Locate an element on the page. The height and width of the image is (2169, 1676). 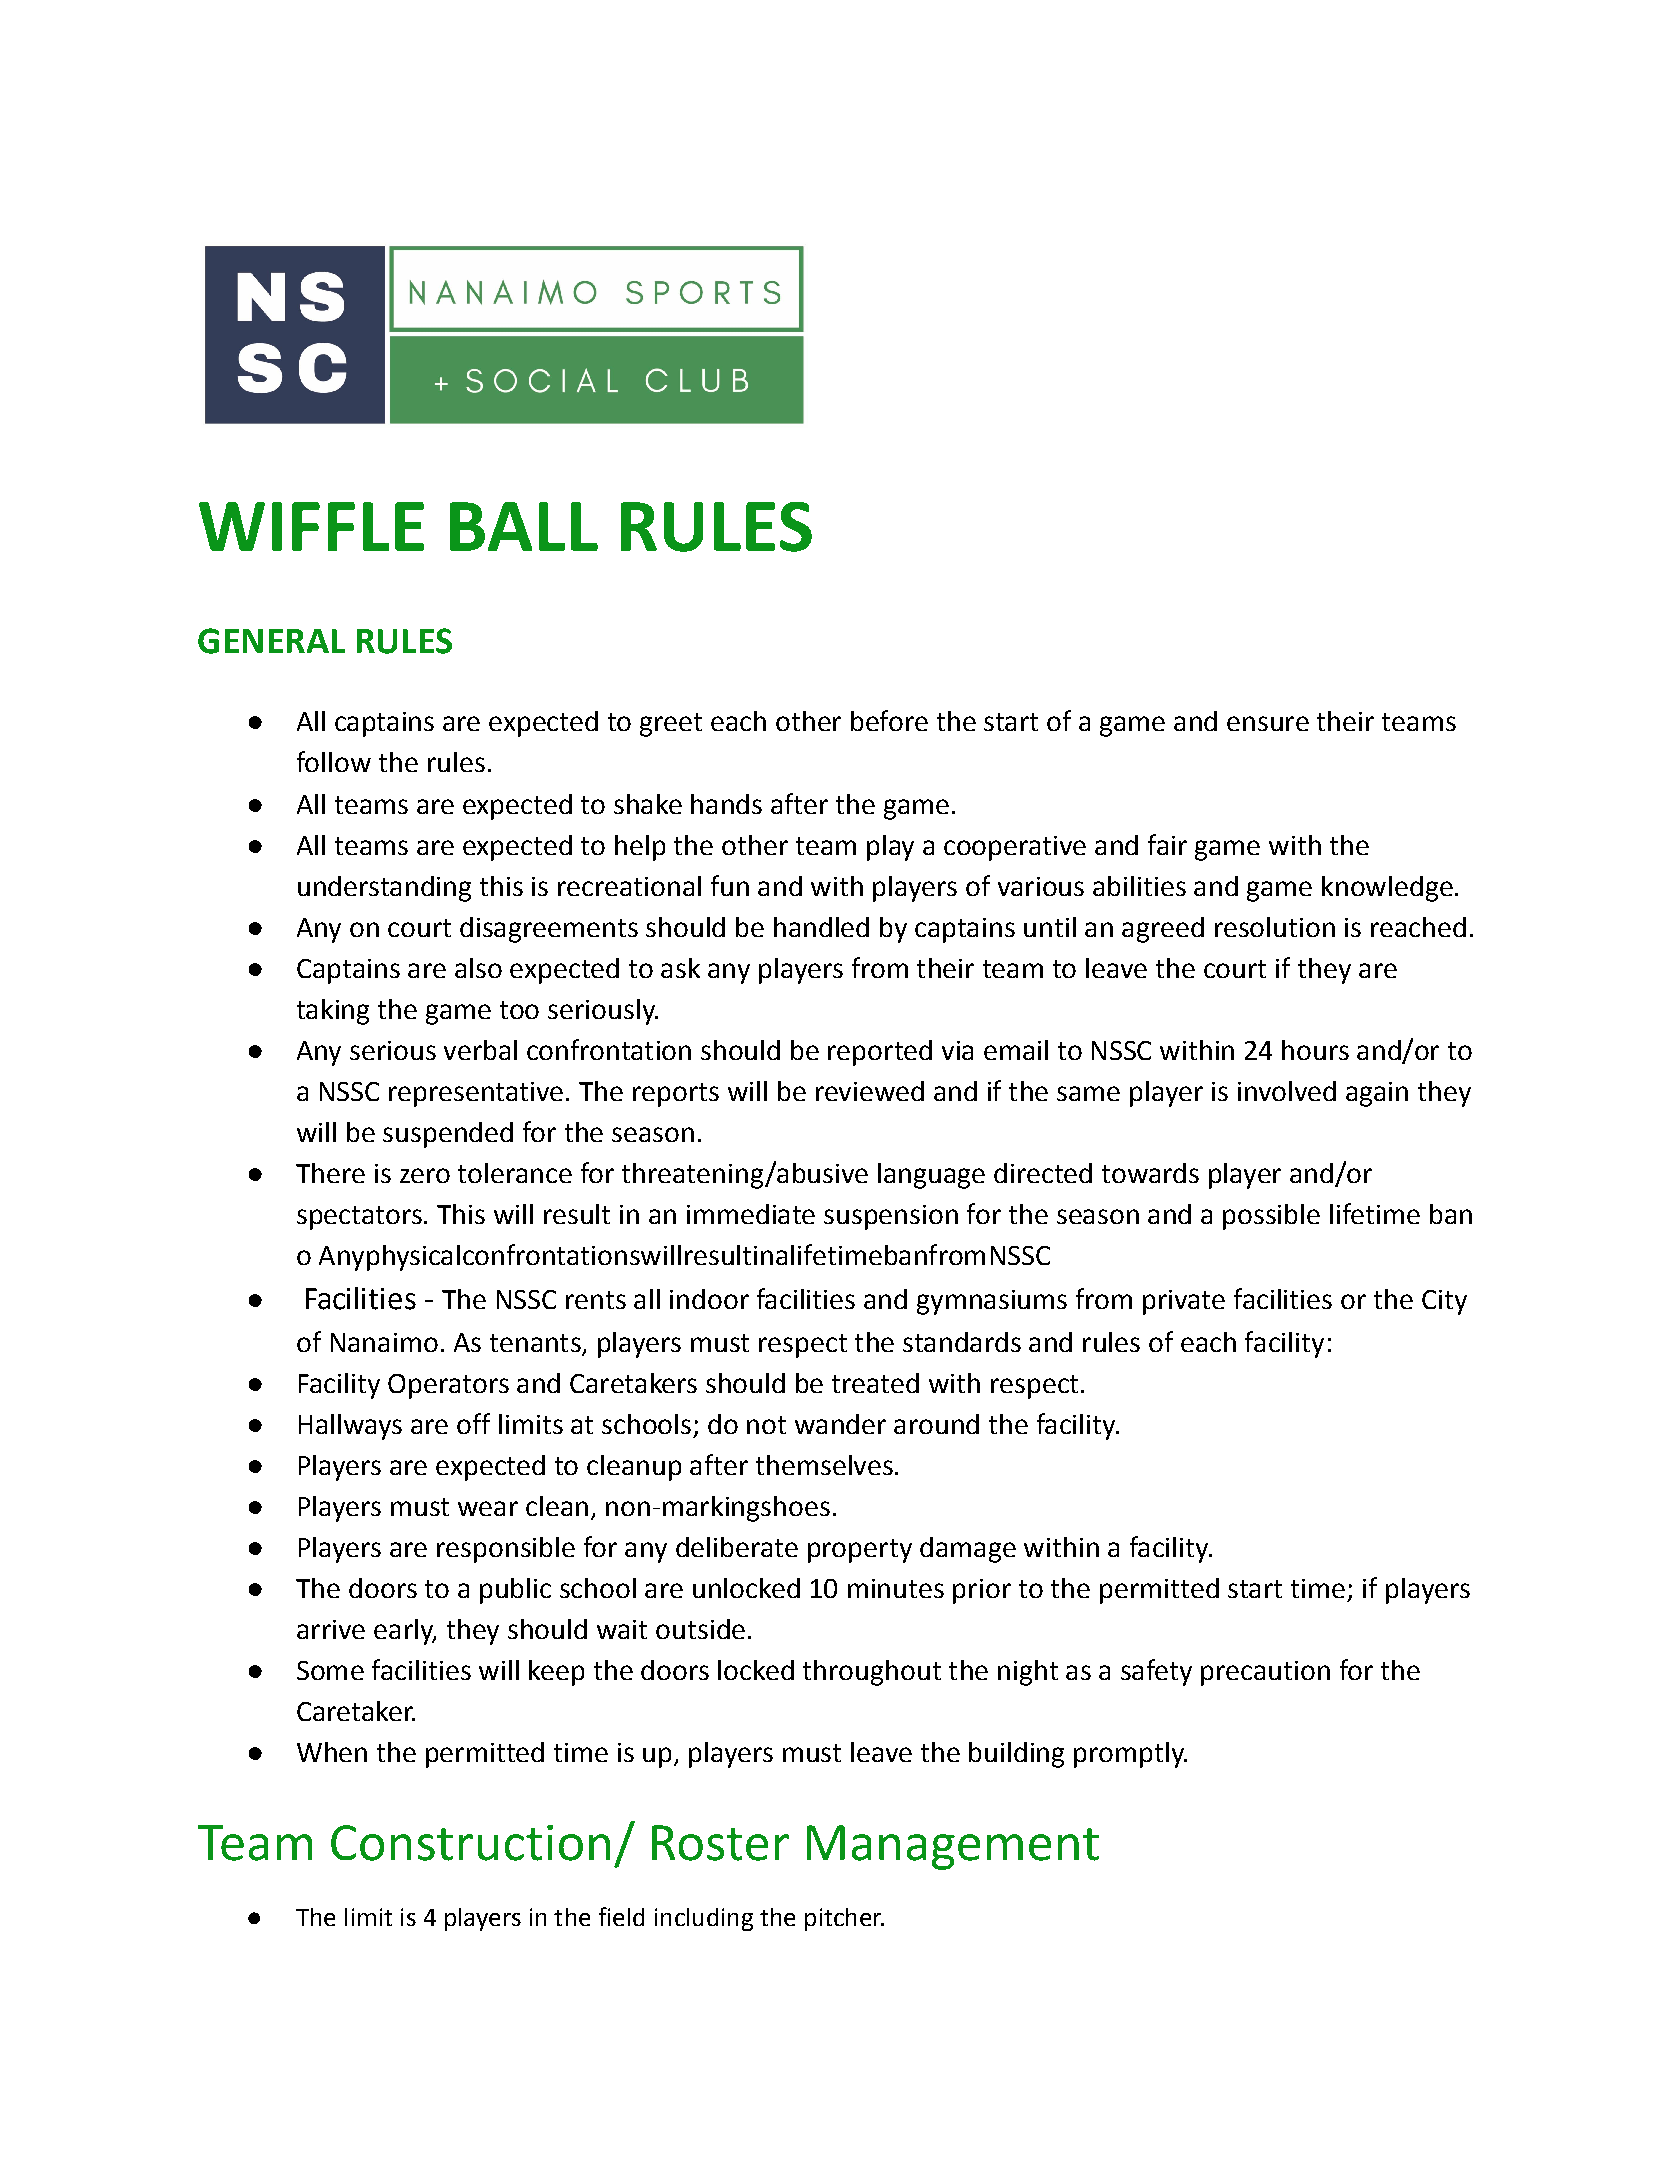
before is located at coordinates (889, 720).
